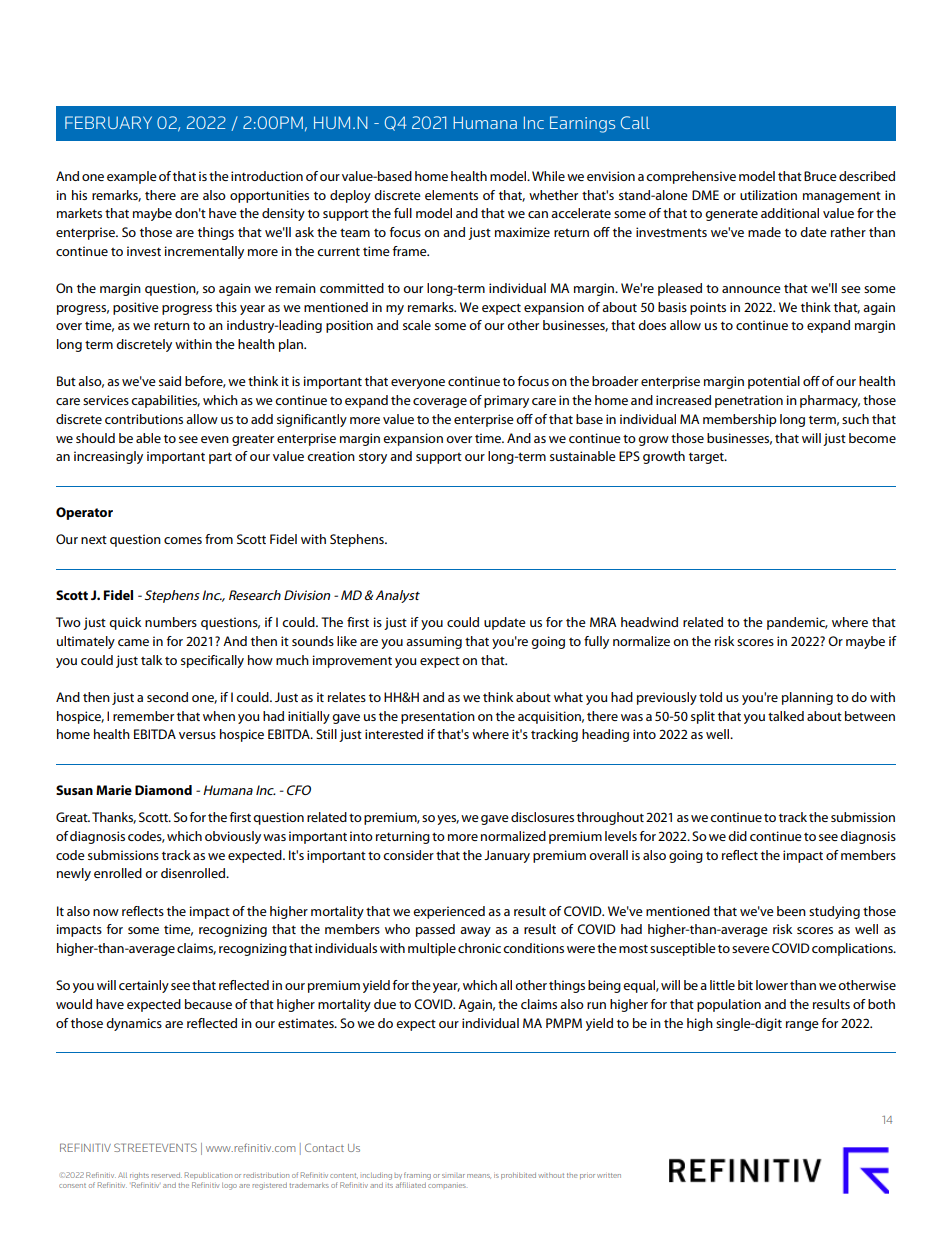 The height and width of the screenshot is (1233, 952). Describe the element at coordinates (132, 177) in the screenshot. I see `example` at that location.
